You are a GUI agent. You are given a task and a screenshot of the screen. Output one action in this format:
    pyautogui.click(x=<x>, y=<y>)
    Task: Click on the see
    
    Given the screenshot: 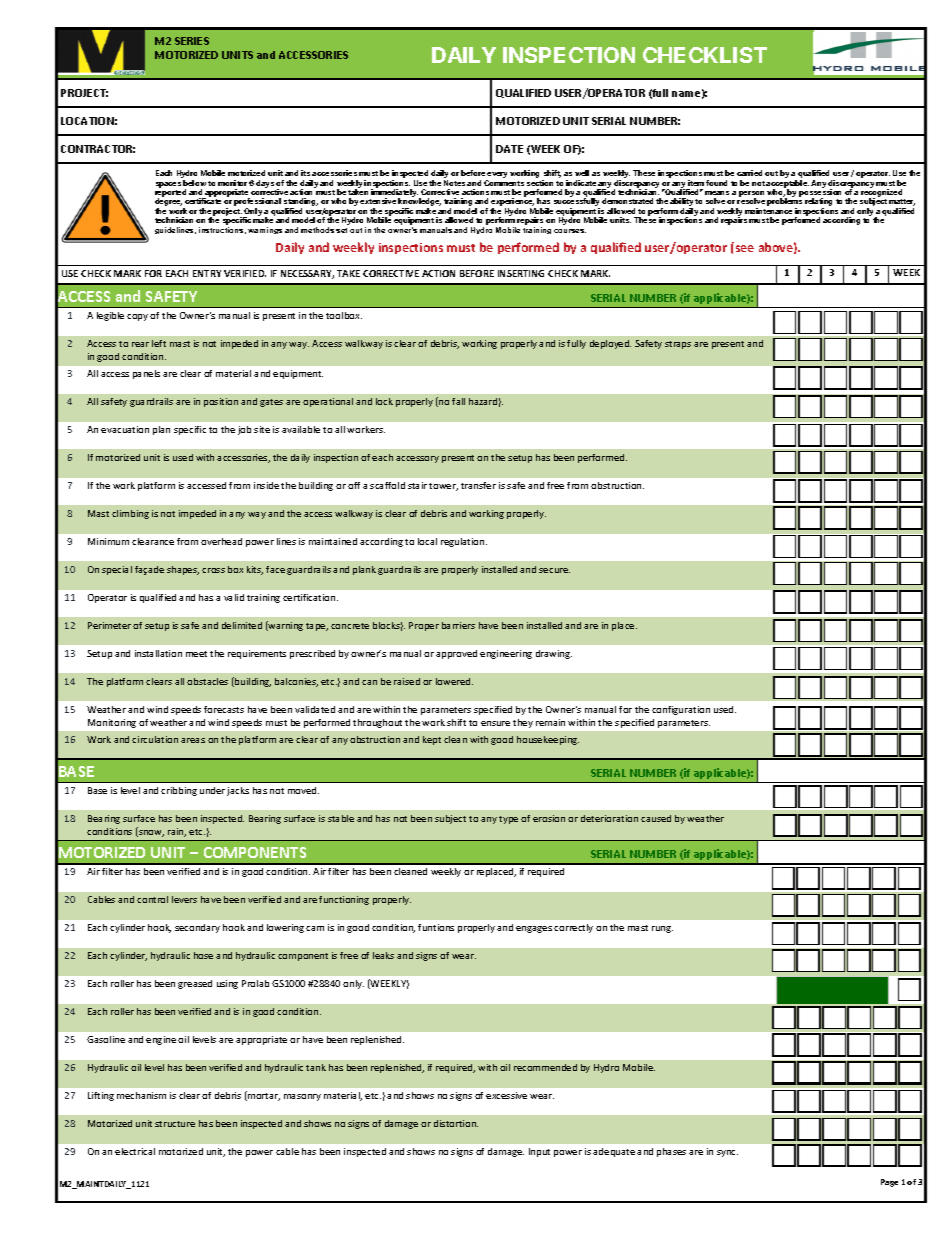 What is the action you would take?
    pyautogui.click(x=745, y=248)
